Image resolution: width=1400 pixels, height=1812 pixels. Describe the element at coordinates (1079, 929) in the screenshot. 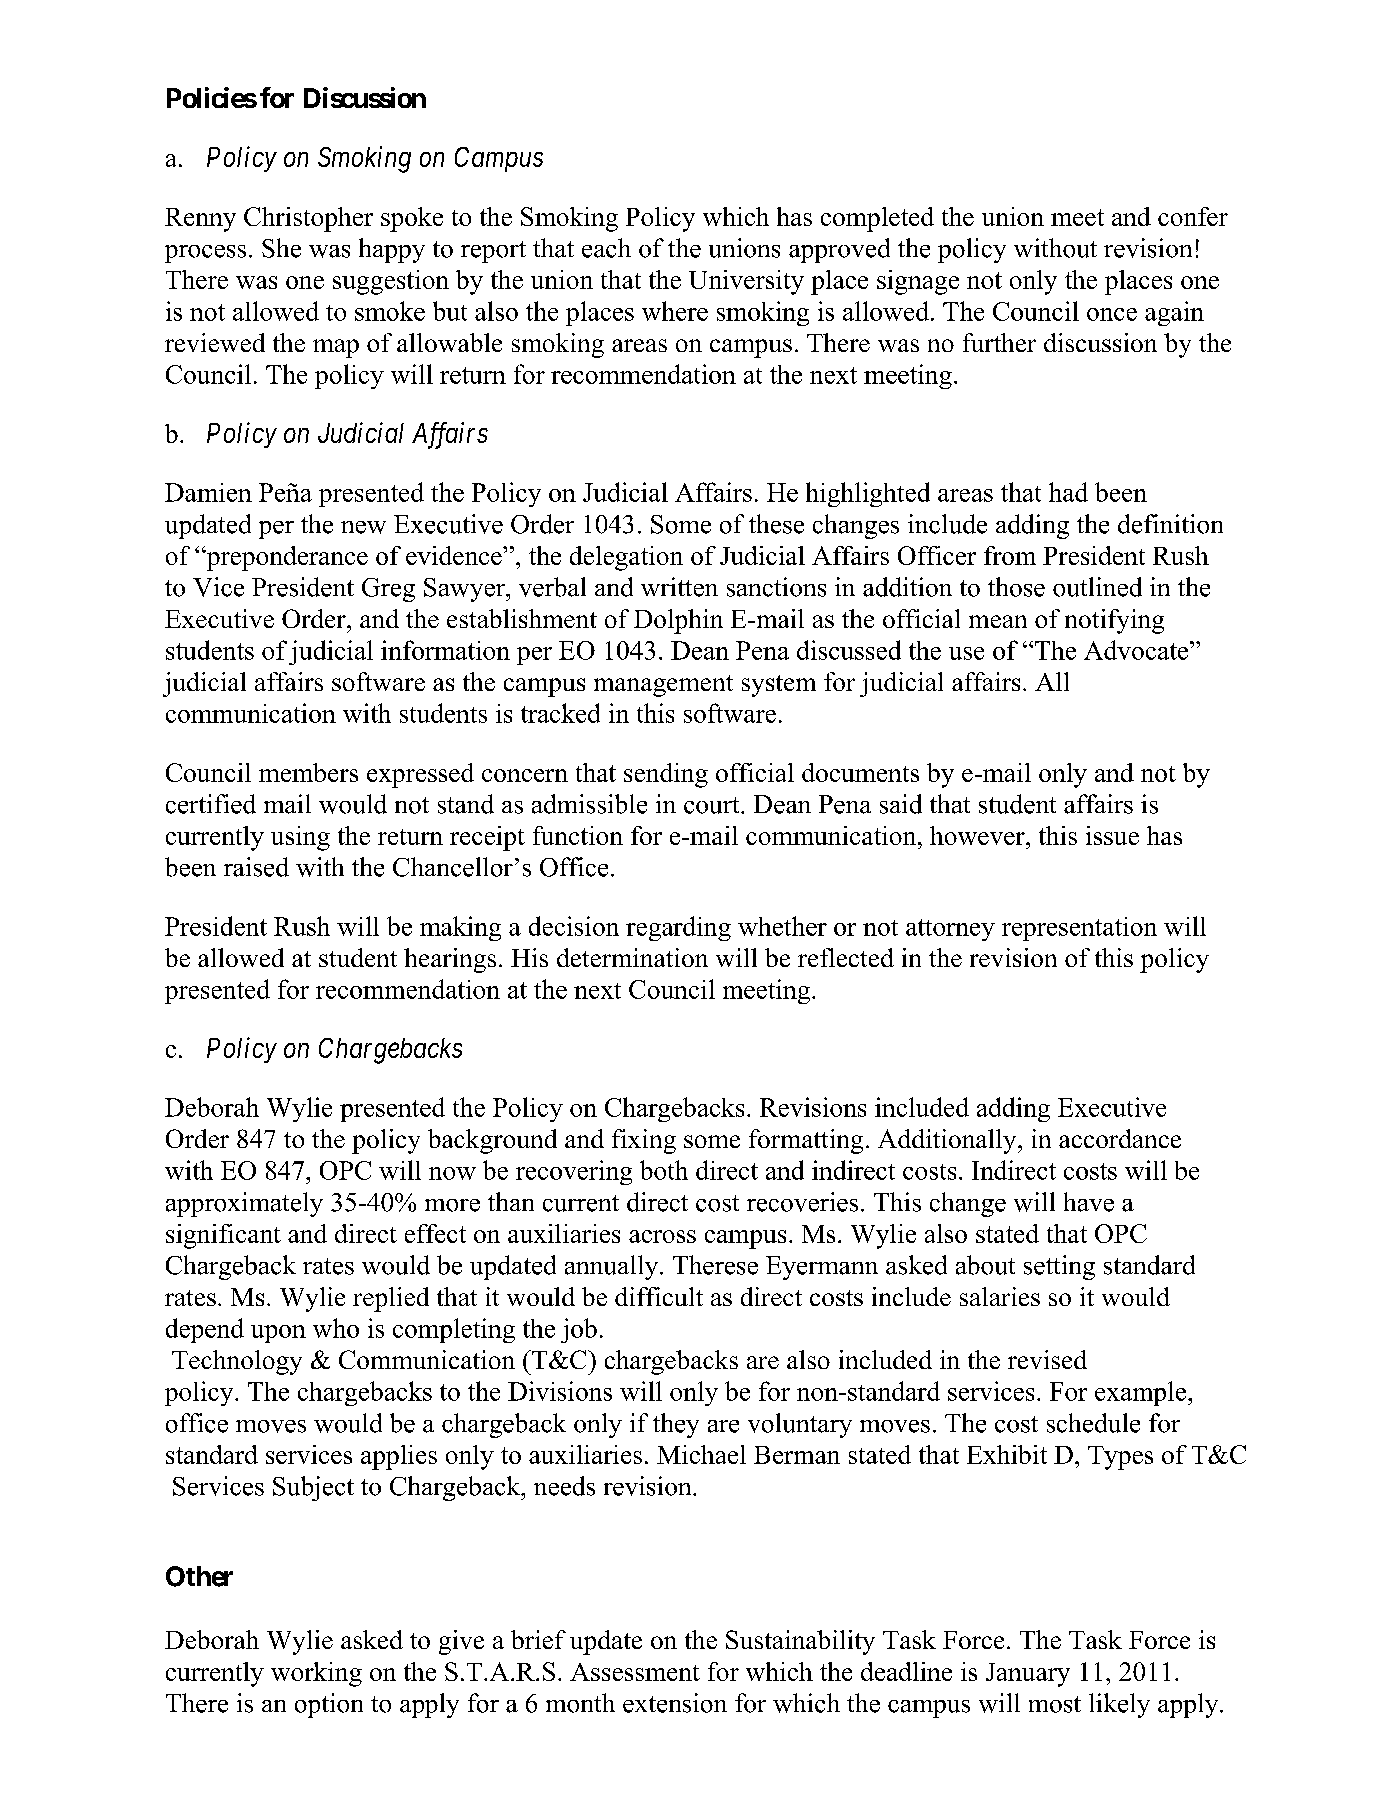

I see `representation` at that location.
